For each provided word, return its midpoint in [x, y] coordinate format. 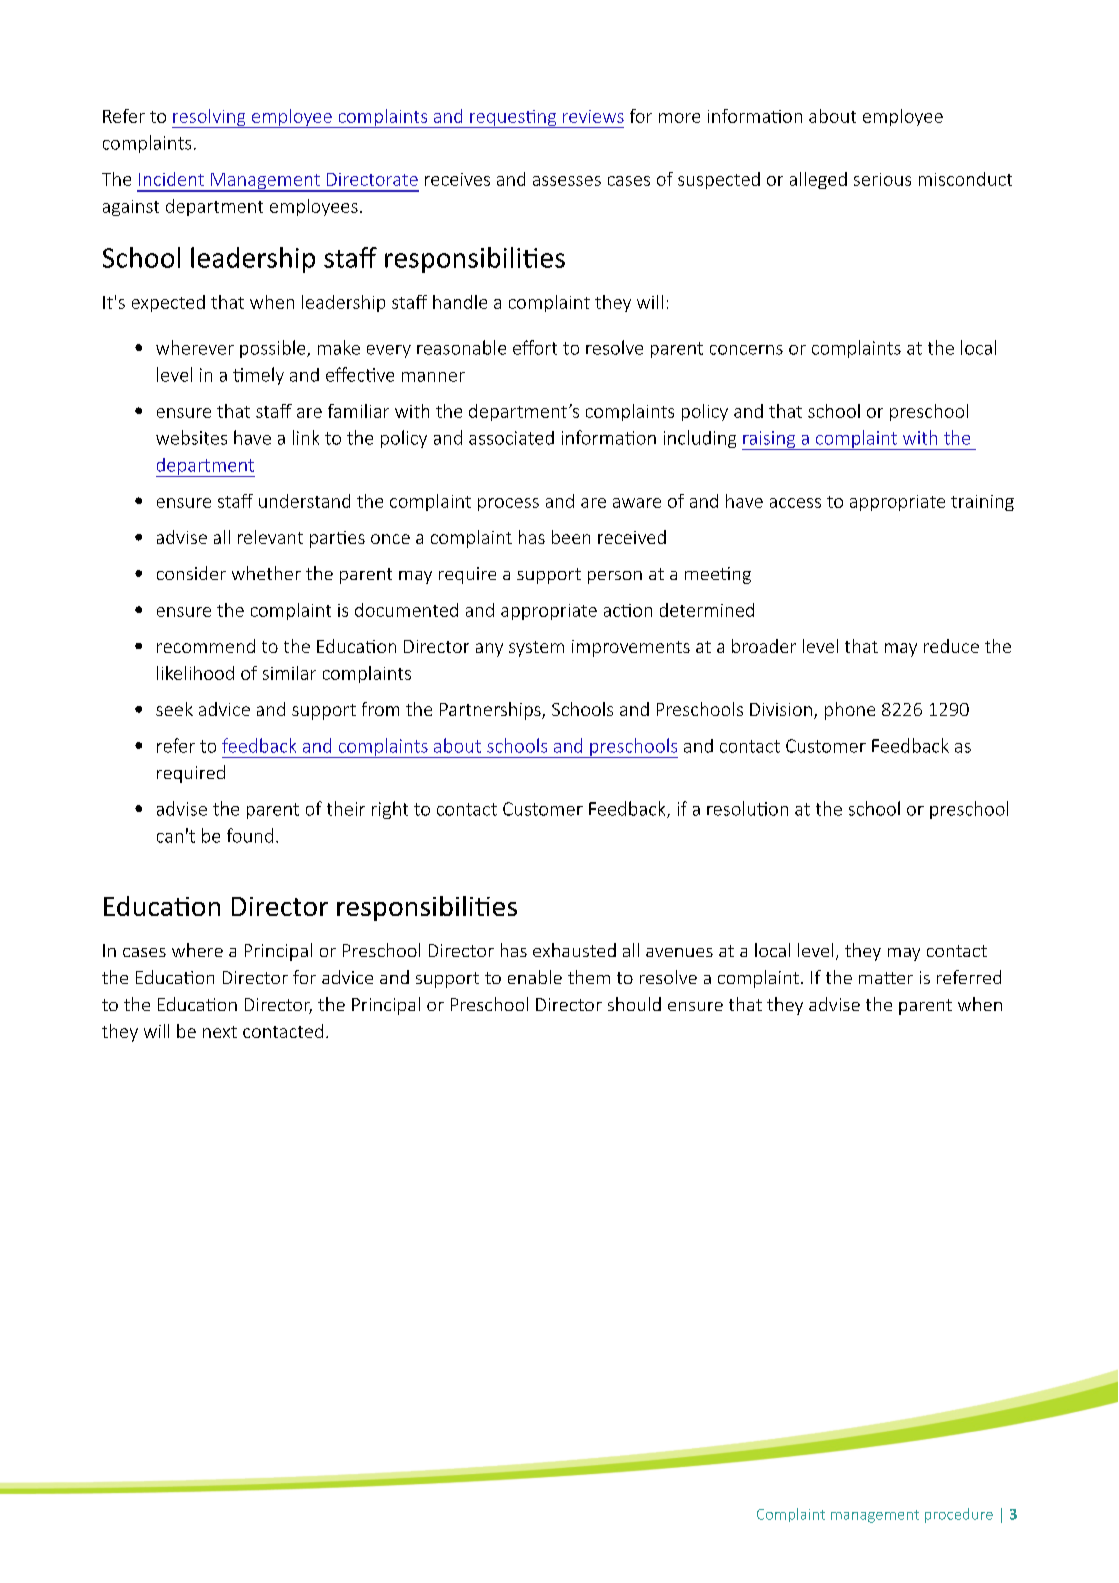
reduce [951, 646]
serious [882, 179]
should [634, 1004]
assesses [567, 181]
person [615, 577]
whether [266, 573]
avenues [679, 952]
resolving [210, 118]
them [589, 977]
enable [535, 977]
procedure [959, 1515]
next [220, 1032]
